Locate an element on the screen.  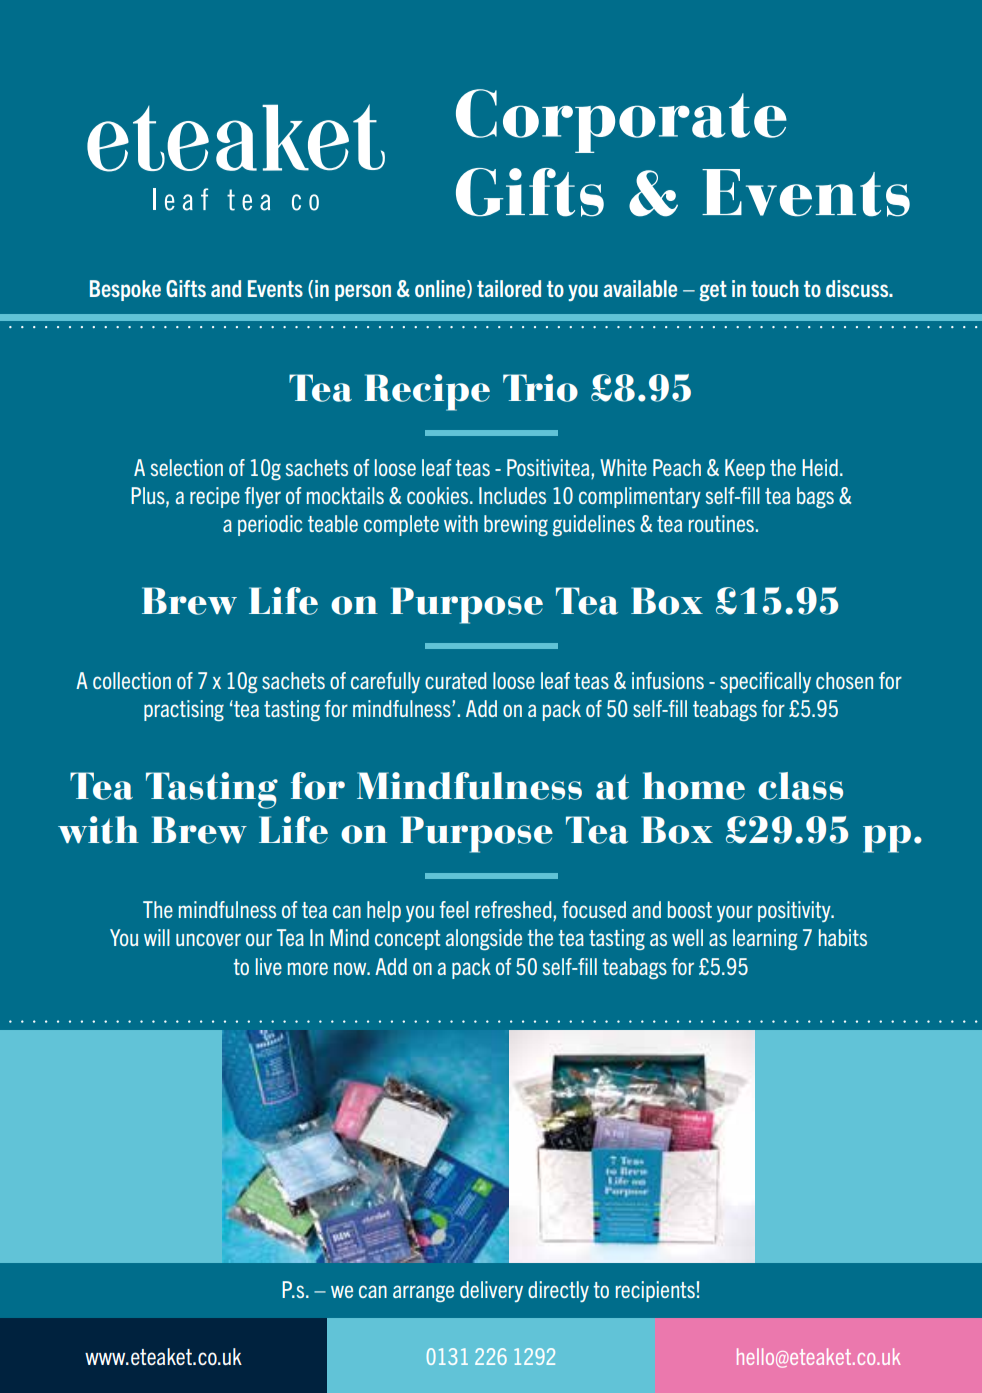
Corporate is located at coordinates (621, 121).
